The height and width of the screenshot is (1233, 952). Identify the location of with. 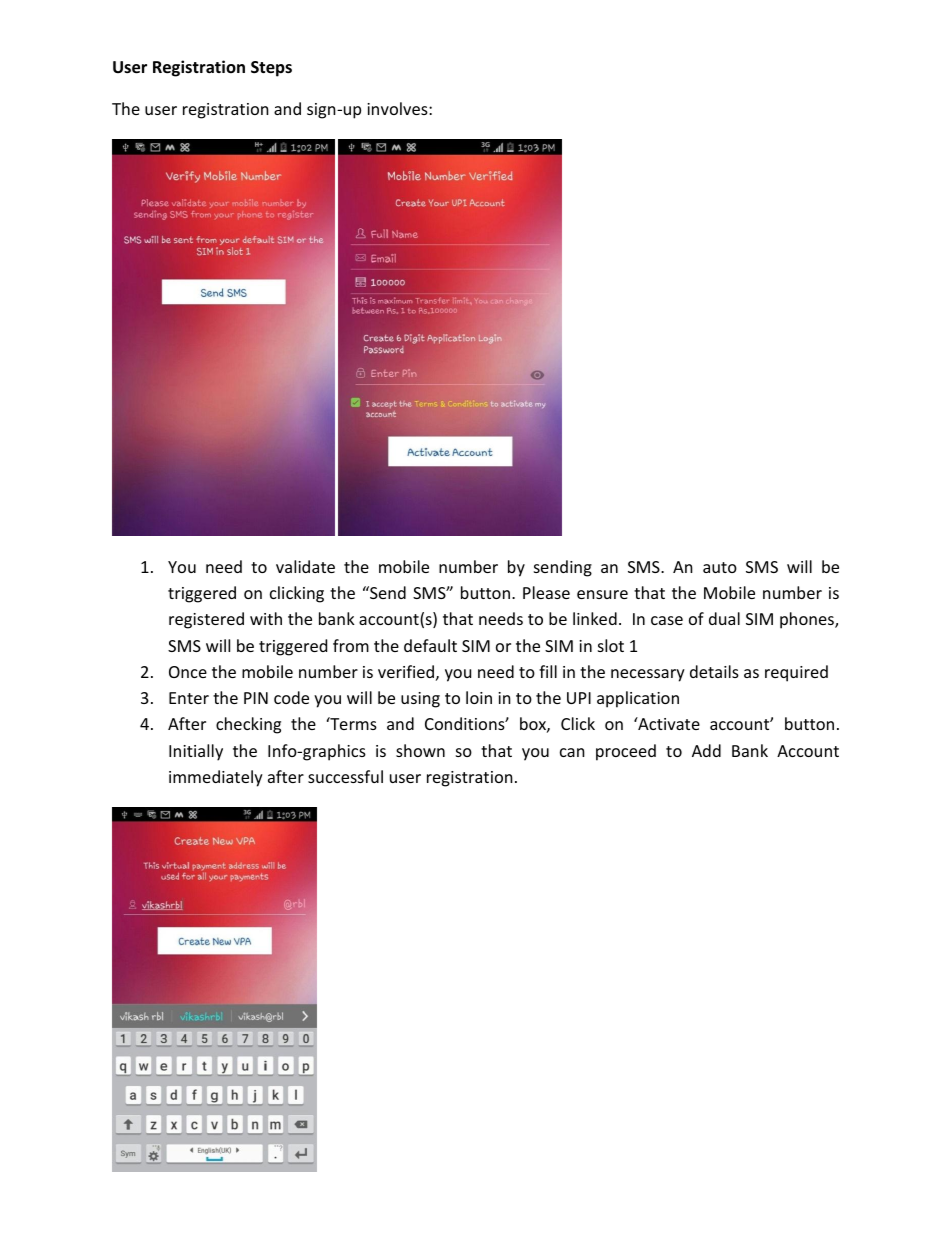
(266, 618).
